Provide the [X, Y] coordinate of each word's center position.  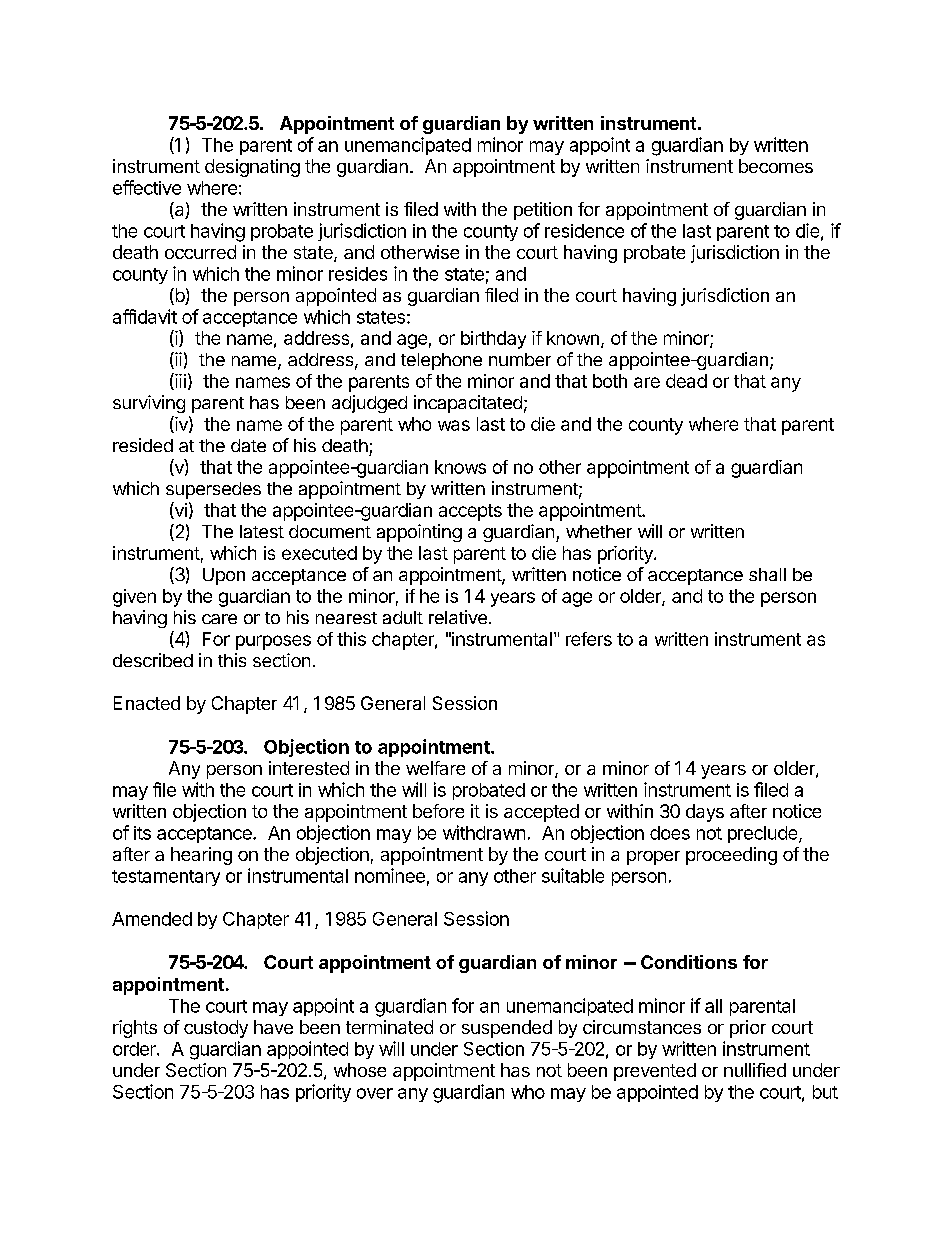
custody [216, 1029]
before [438, 811]
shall [767, 574]
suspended [507, 1029]
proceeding [731, 856]
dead [686, 381]
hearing [201, 856]
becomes [776, 166]
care [219, 619]
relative [458, 617]
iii [179, 381]
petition [543, 211]
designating [252, 168]
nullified [755, 1070]
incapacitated [468, 404]
